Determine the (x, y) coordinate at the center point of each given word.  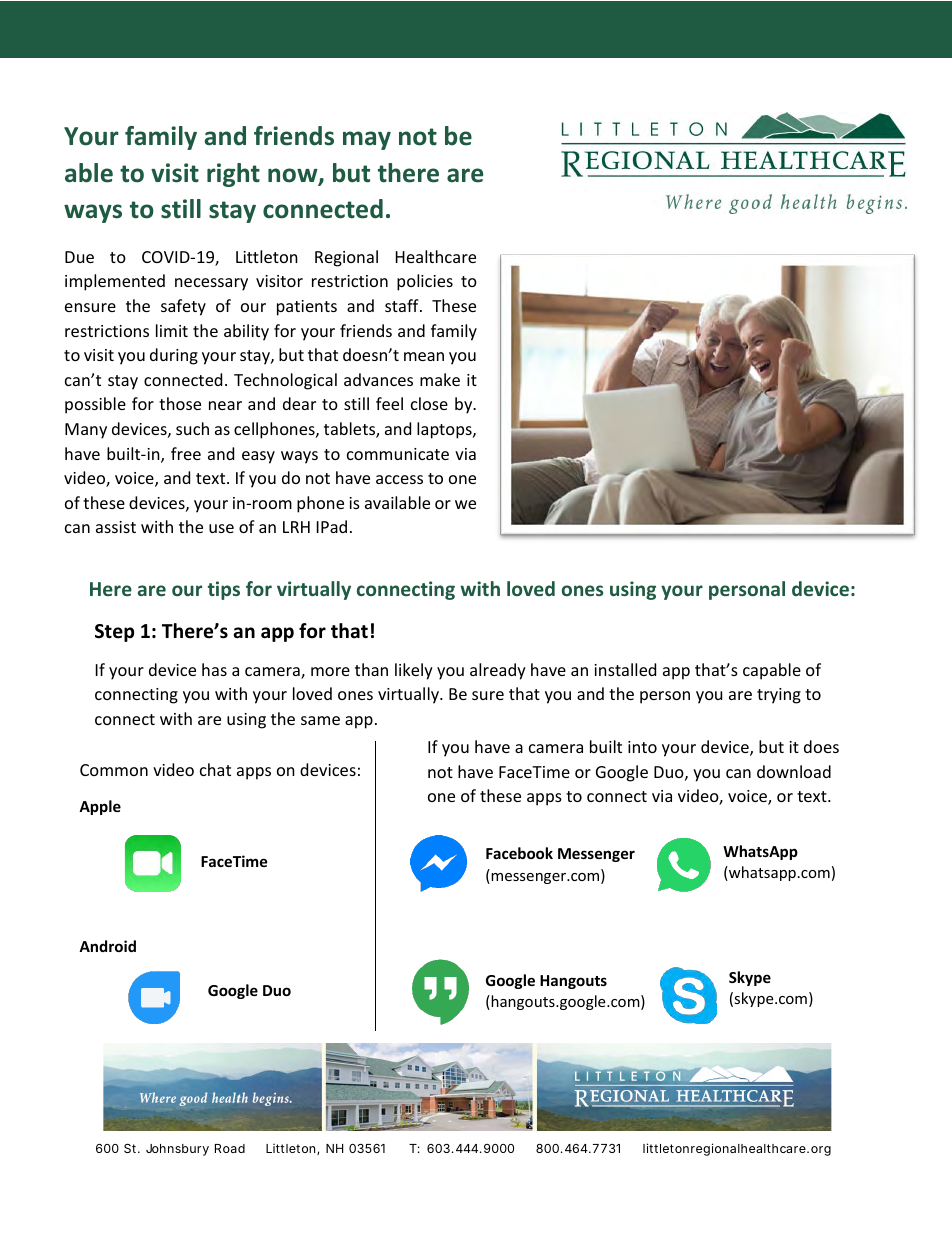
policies (425, 282)
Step (114, 633)
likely (414, 671)
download (794, 771)
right (233, 175)
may (367, 140)
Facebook (519, 853)
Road (230, 1148)
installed (625, 669)
